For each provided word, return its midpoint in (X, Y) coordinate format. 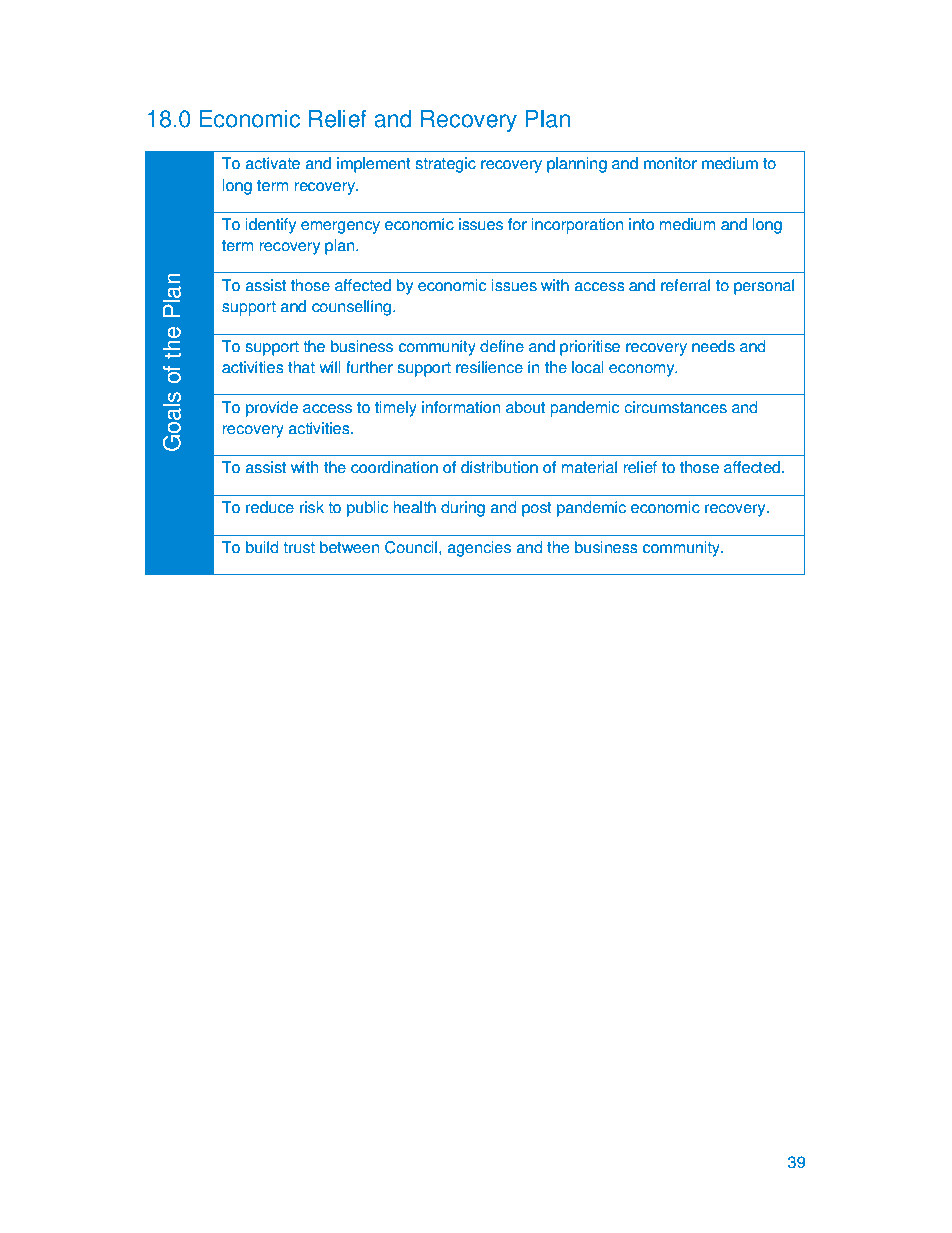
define (502, 346)
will (330, 367)
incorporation (577, 226)
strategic (445, 165)
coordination (394, 467)
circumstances (675, 407)
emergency (340, 227)
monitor (670, 163)
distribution (499, 467)
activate (272, 163)
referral (685, 285)
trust (299, 548)
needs (713, 346)
